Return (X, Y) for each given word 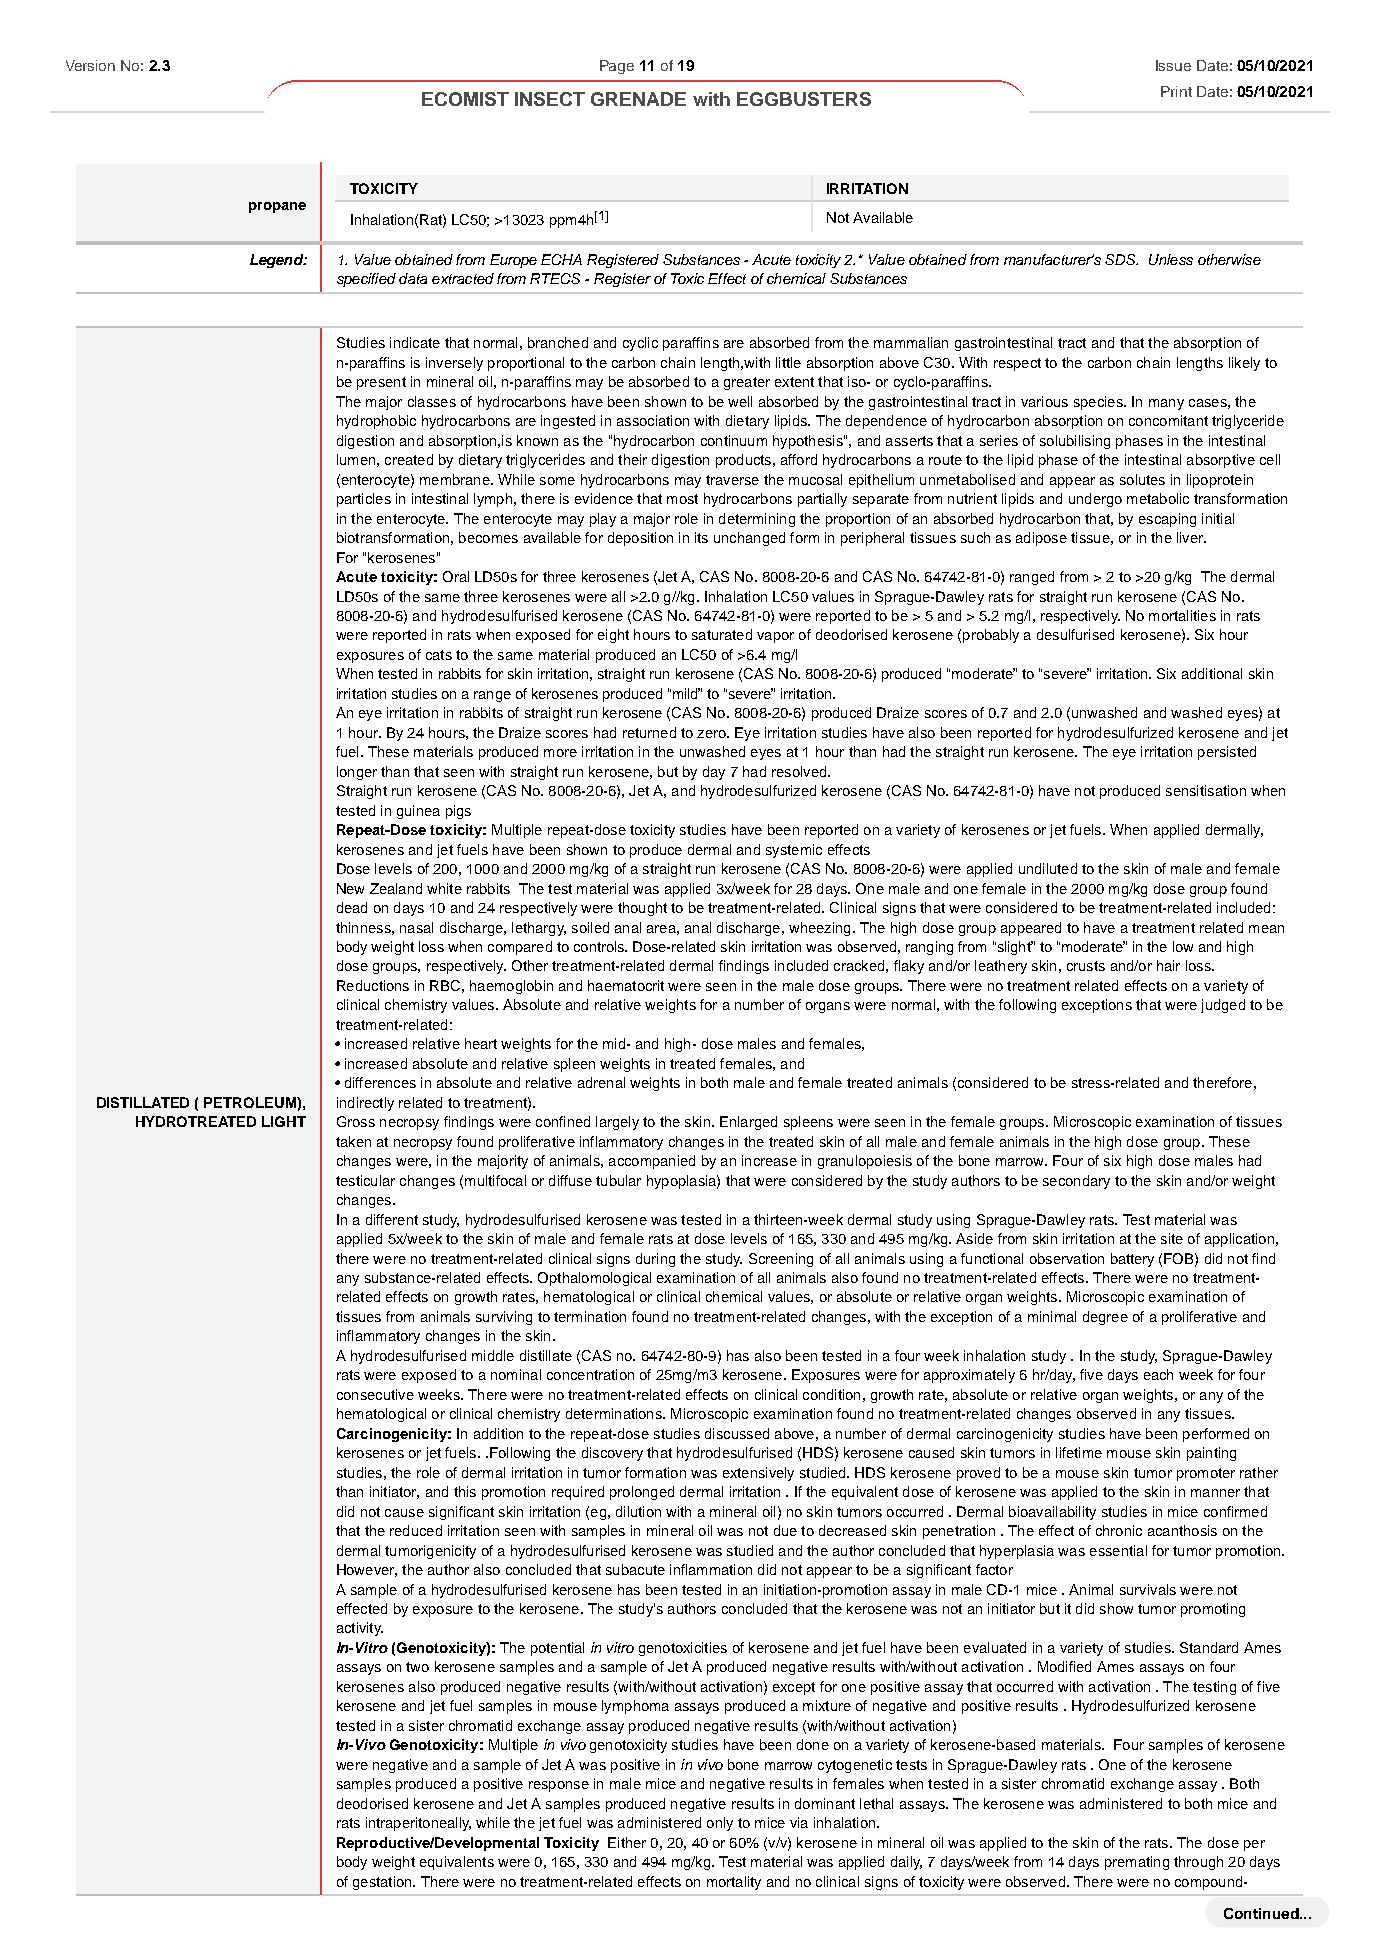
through (1198, 1863)
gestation (383, 1883)
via (799, 1822)
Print (1176, 91)
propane (277, 207)
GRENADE (638, 99)
